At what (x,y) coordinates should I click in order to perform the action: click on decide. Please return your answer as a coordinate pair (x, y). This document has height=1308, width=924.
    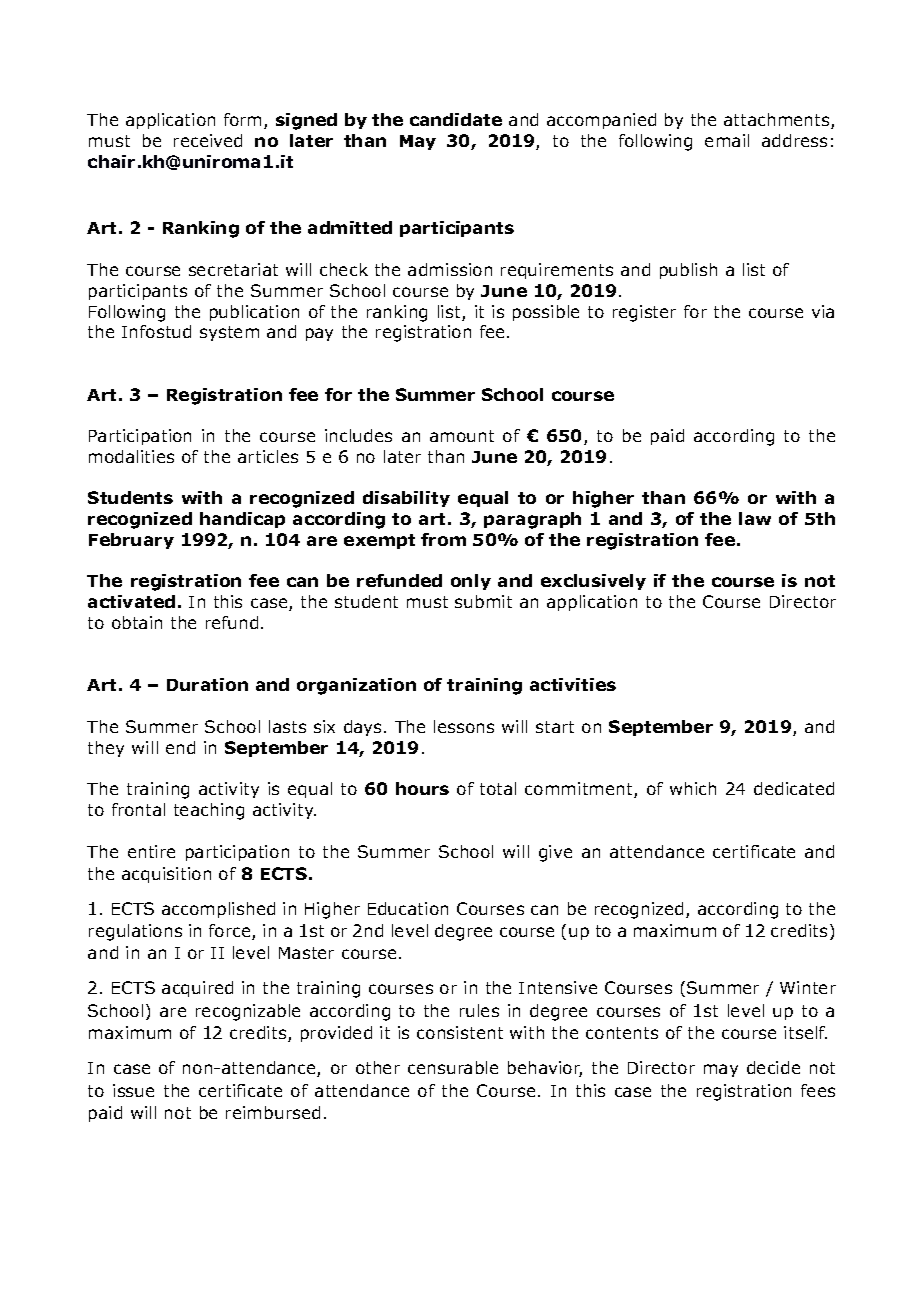
    Looking at the image, I should click on (773, 1067).
